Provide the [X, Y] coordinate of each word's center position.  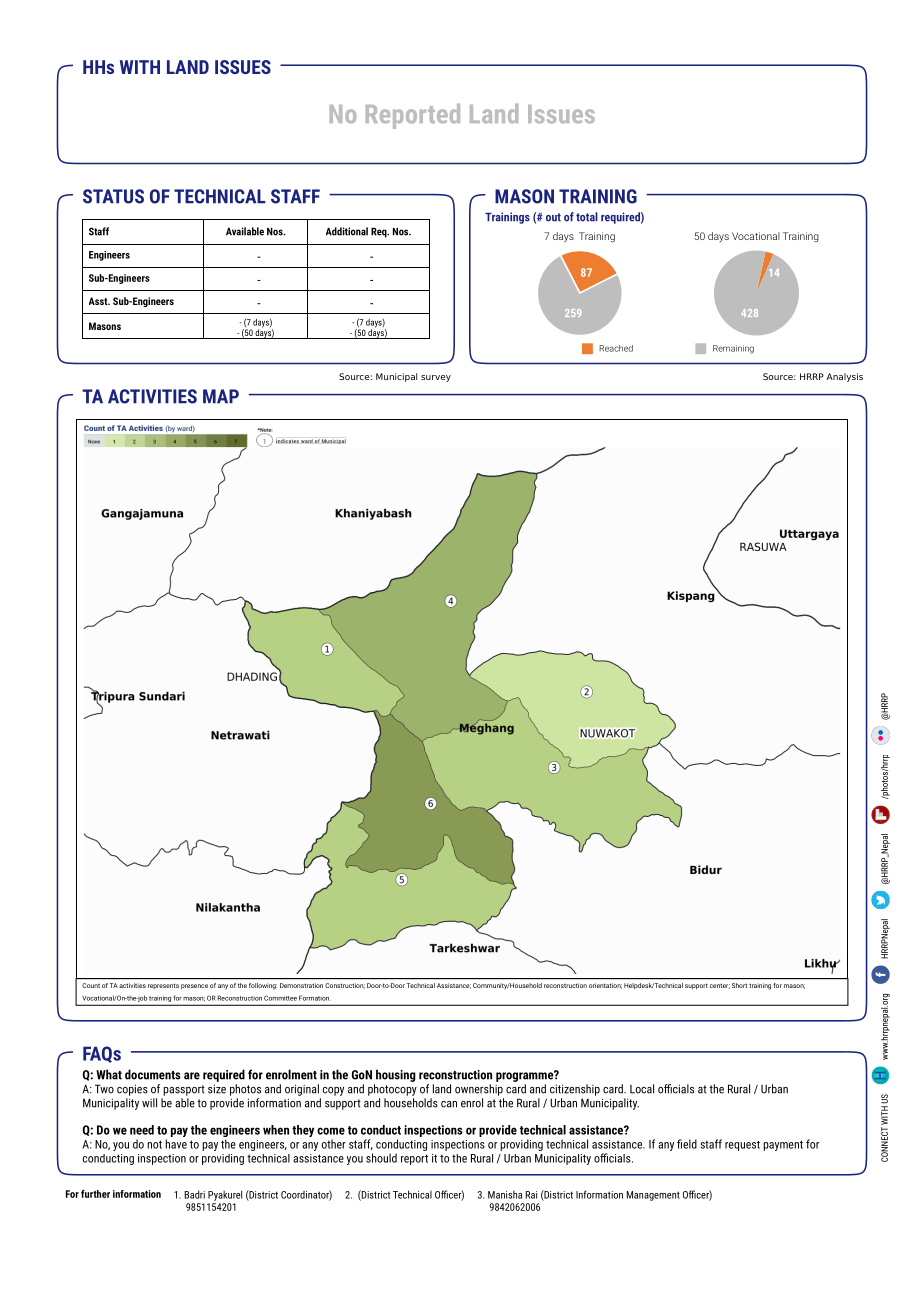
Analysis [844, 377]
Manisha [505, 1195]
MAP [221, 396]
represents [163, 986]
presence [194, 987]
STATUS [113, 196]
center [720, 986]
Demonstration [301, 985]
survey [436, 378]
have [176, 1144]
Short [739, 985]
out [553, 217]
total [587, 217]
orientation [605, 986]
